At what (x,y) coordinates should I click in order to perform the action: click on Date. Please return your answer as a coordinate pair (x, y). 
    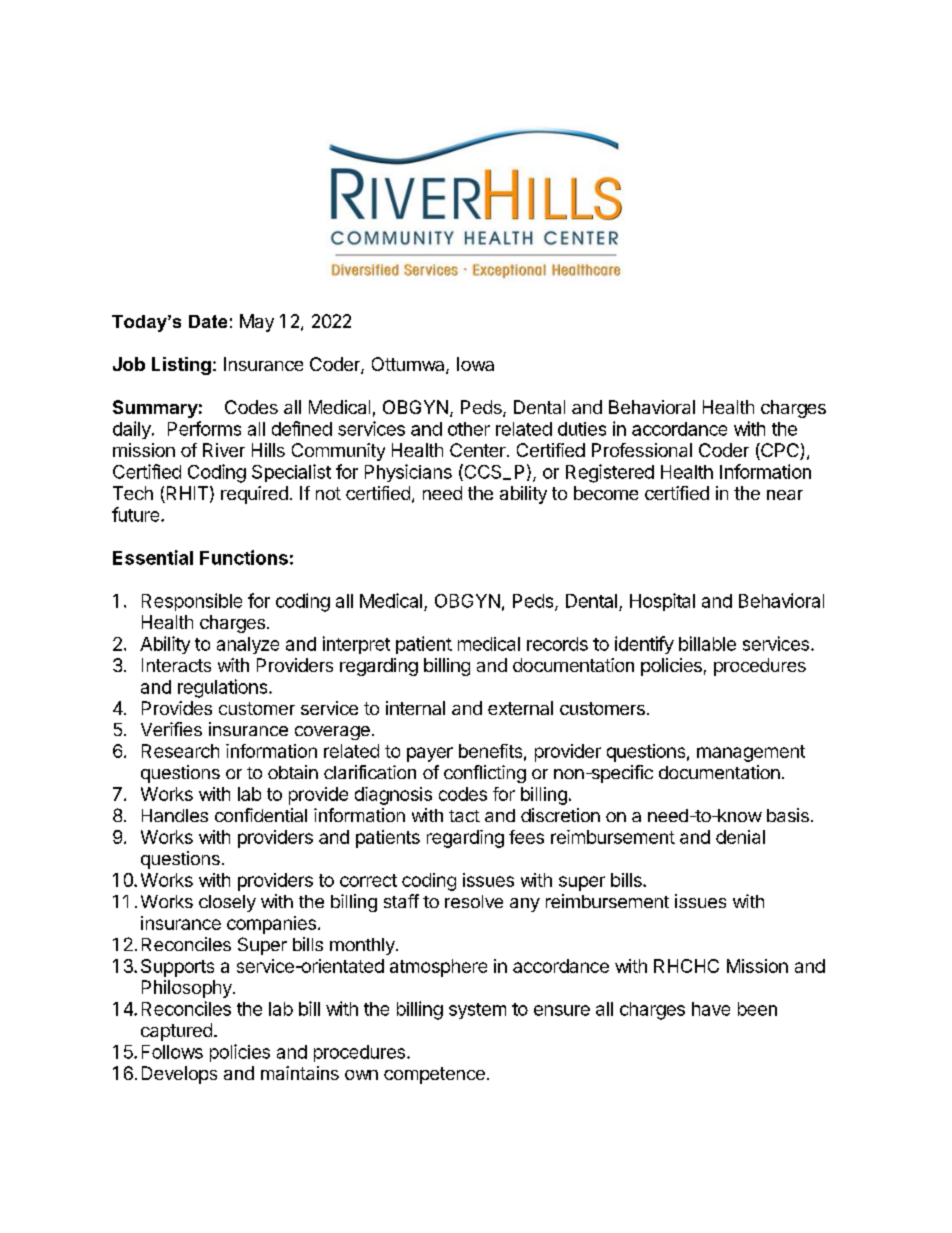
    Looking at the image, I should click on (208, 321).
